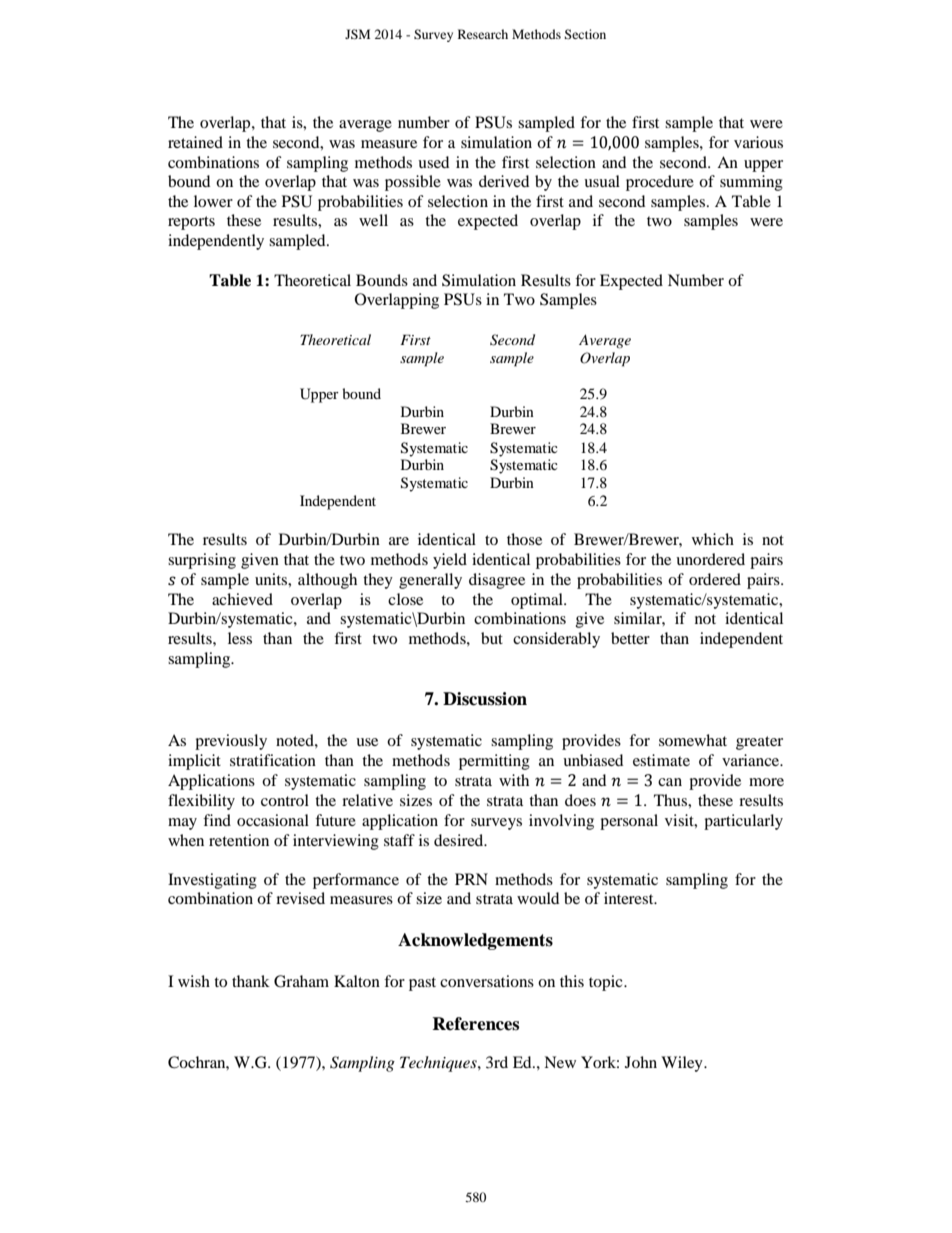 The width and height of the screenshot is (952, 1233). Describe the element at coordinates (195, 142) in the screenshot. I see `retained` at that location.
